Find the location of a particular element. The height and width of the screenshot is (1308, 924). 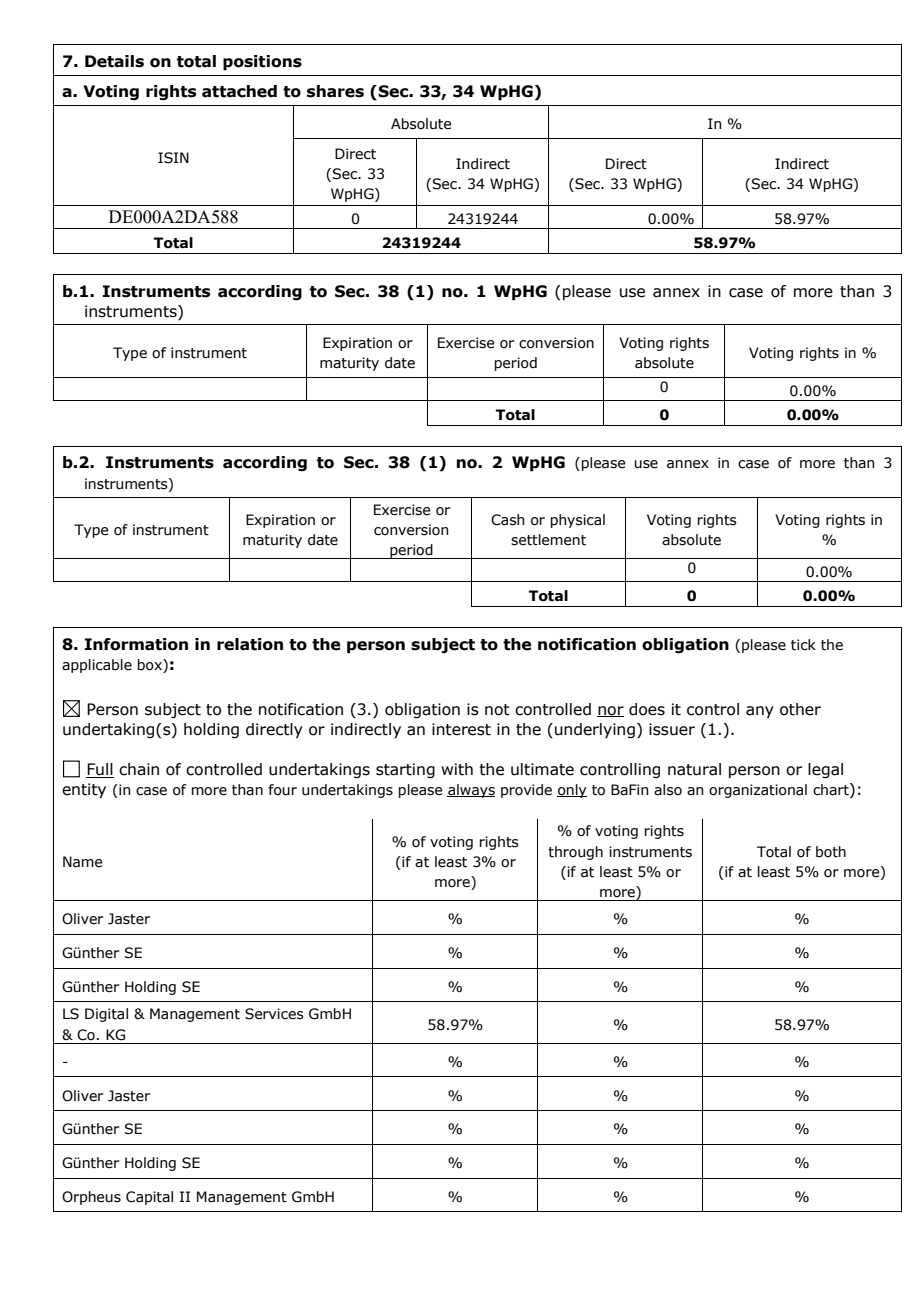

positions is located at coordinates (262, 63).
